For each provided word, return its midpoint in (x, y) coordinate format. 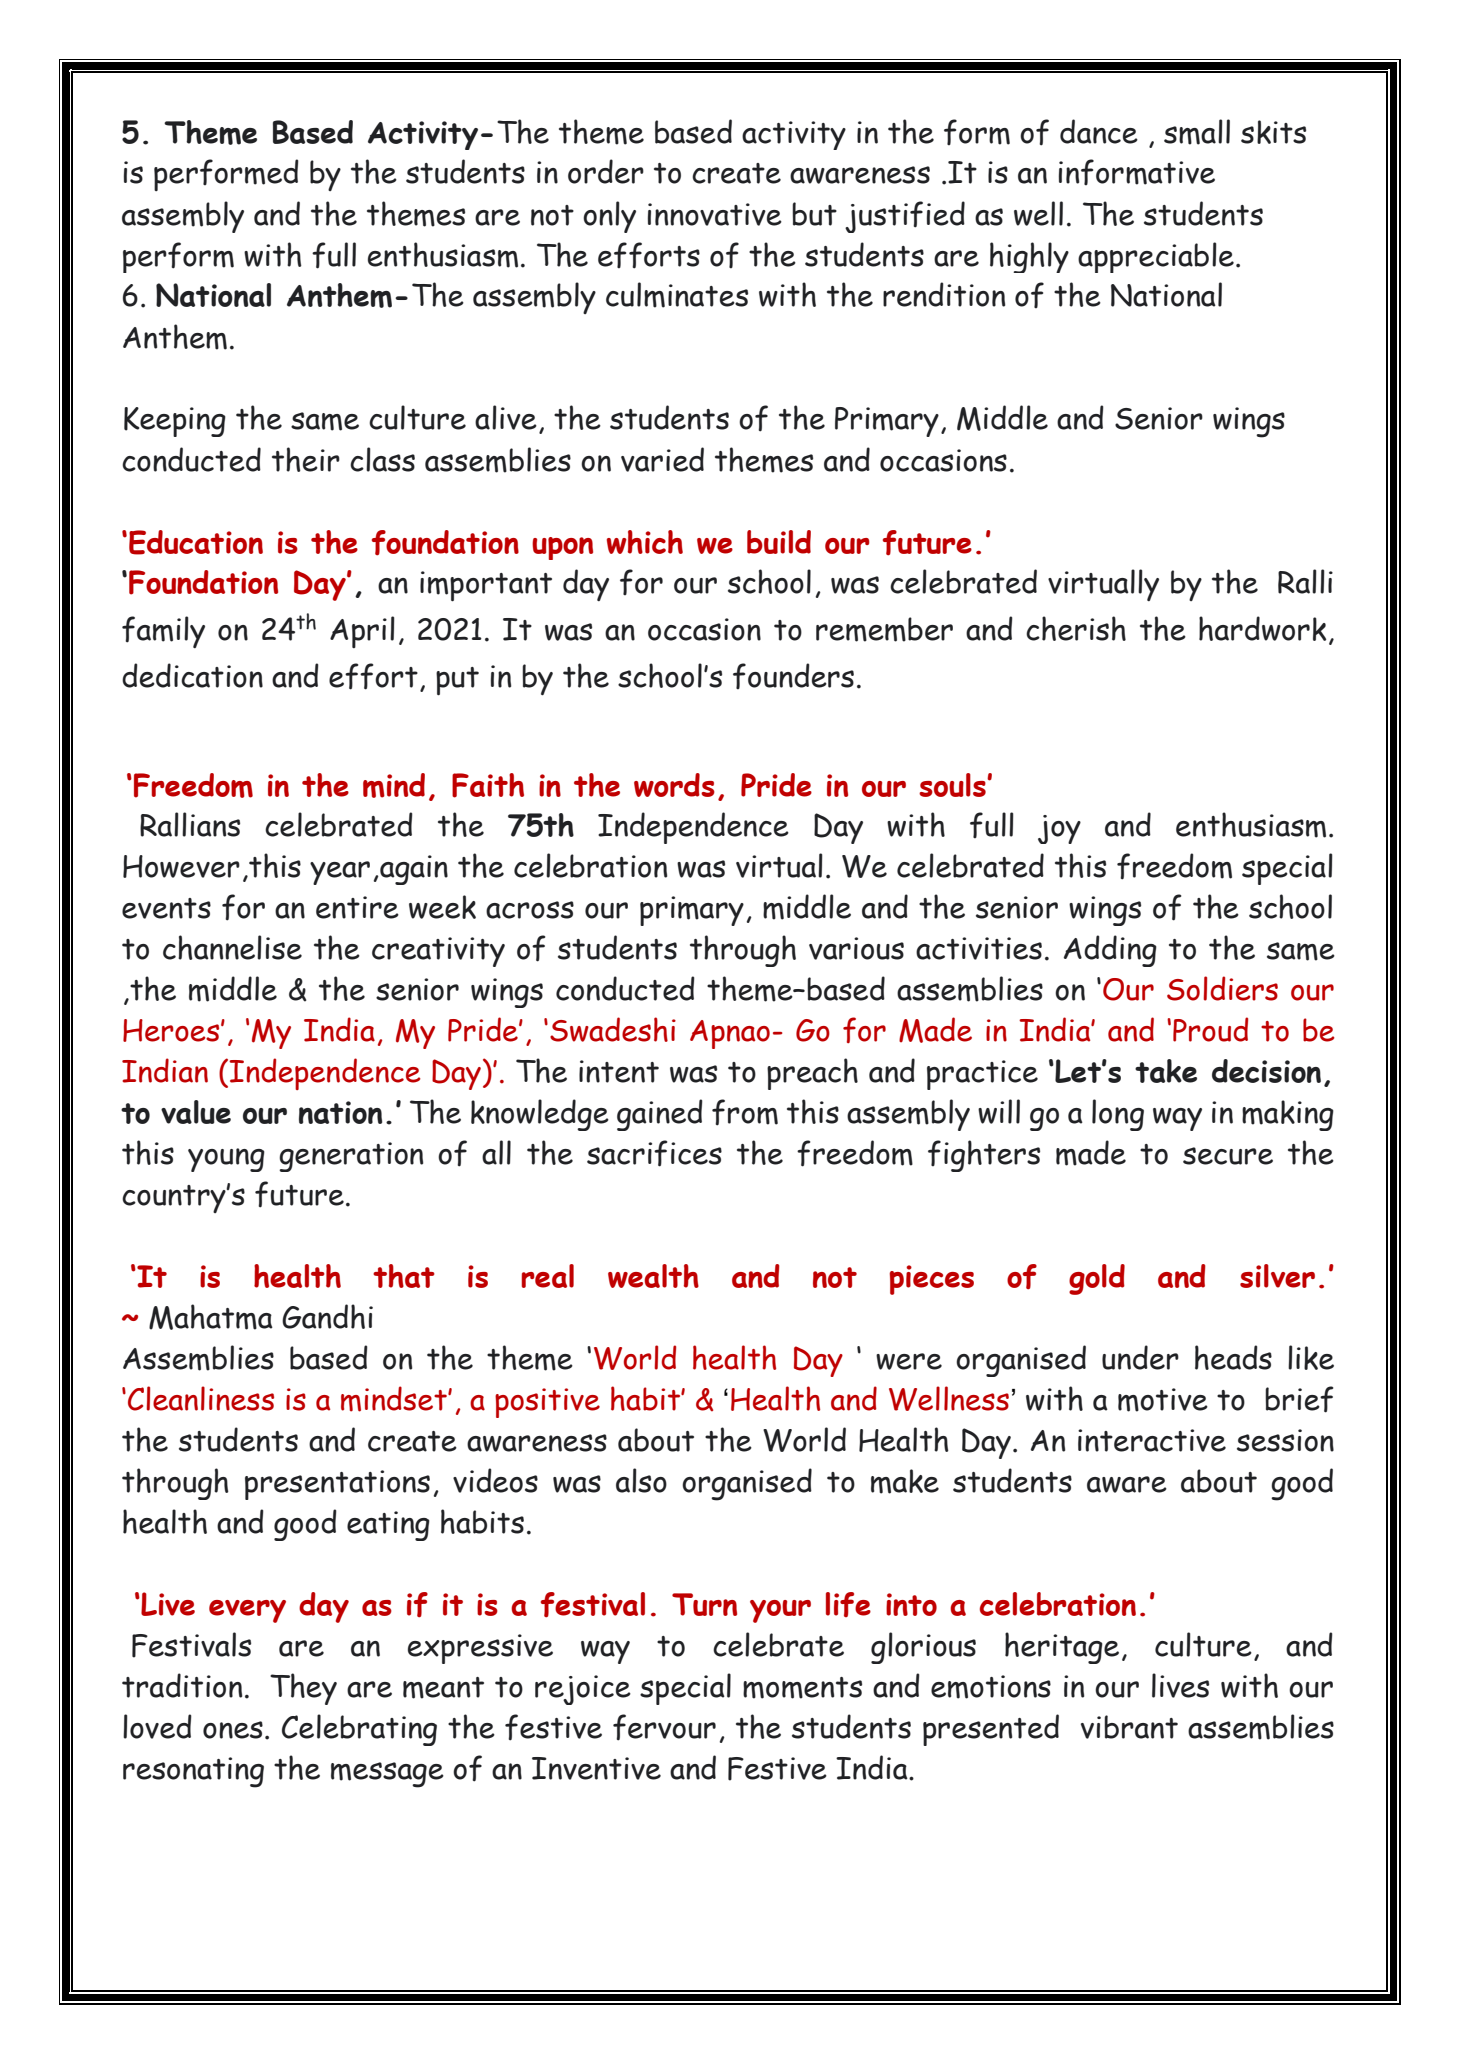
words (674, 785)
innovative (715, 214)
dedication (192, 675)
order (606, 171)
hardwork (1262, 628)
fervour (664, 1727)
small (1197, 132)
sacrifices (654, 1153)
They (303, 1689)
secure (1228, 1156)
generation (351, 1157)
